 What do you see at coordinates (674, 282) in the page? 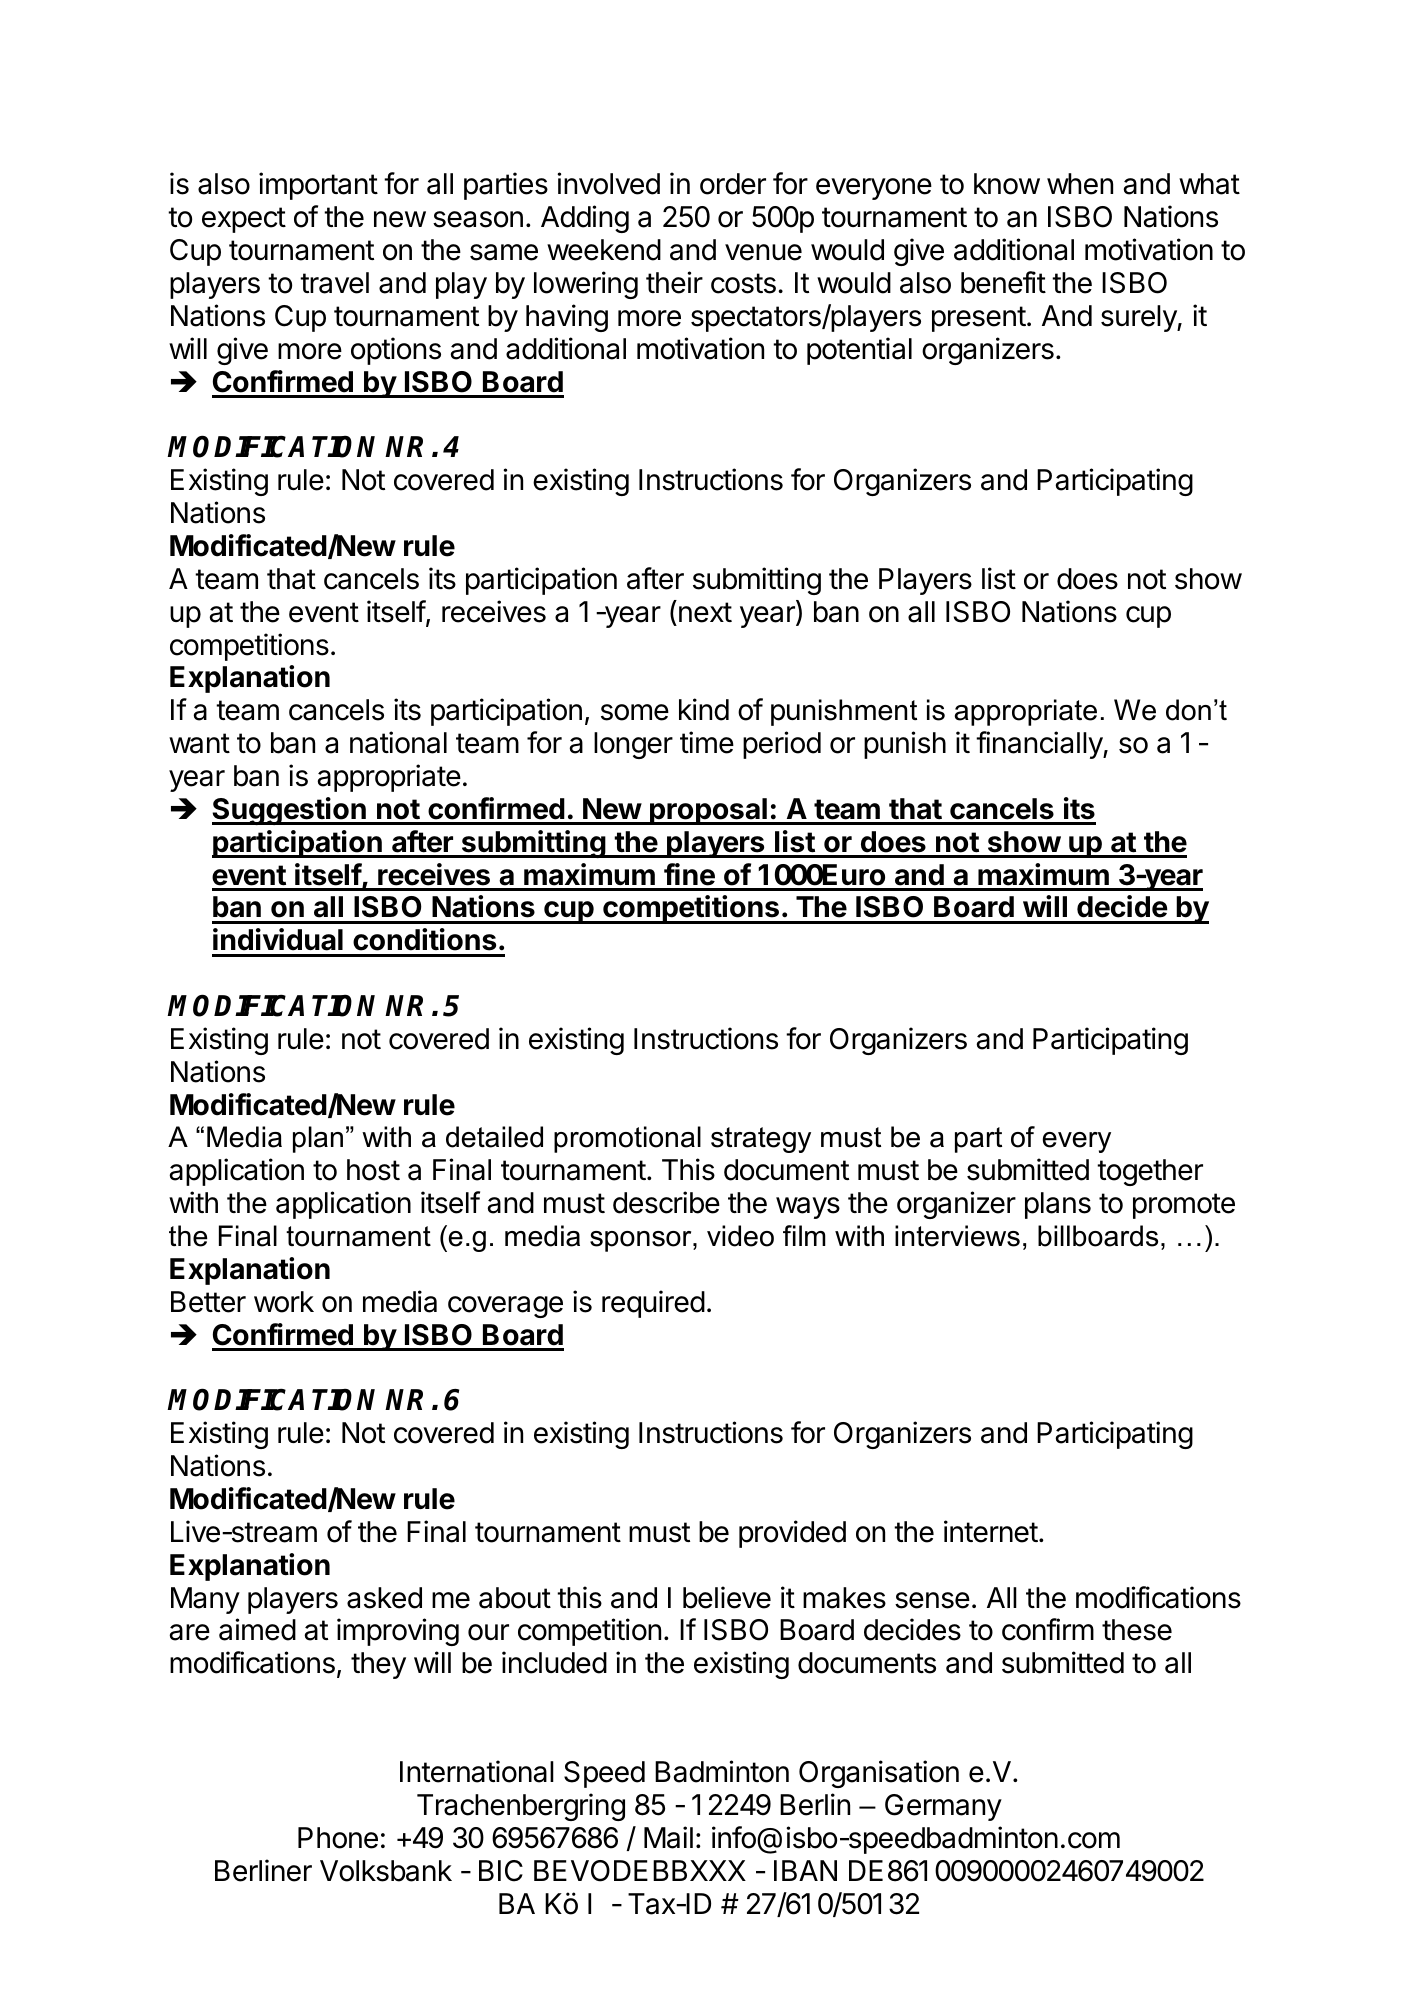
I see `their` at bounding box center [674, 282].
